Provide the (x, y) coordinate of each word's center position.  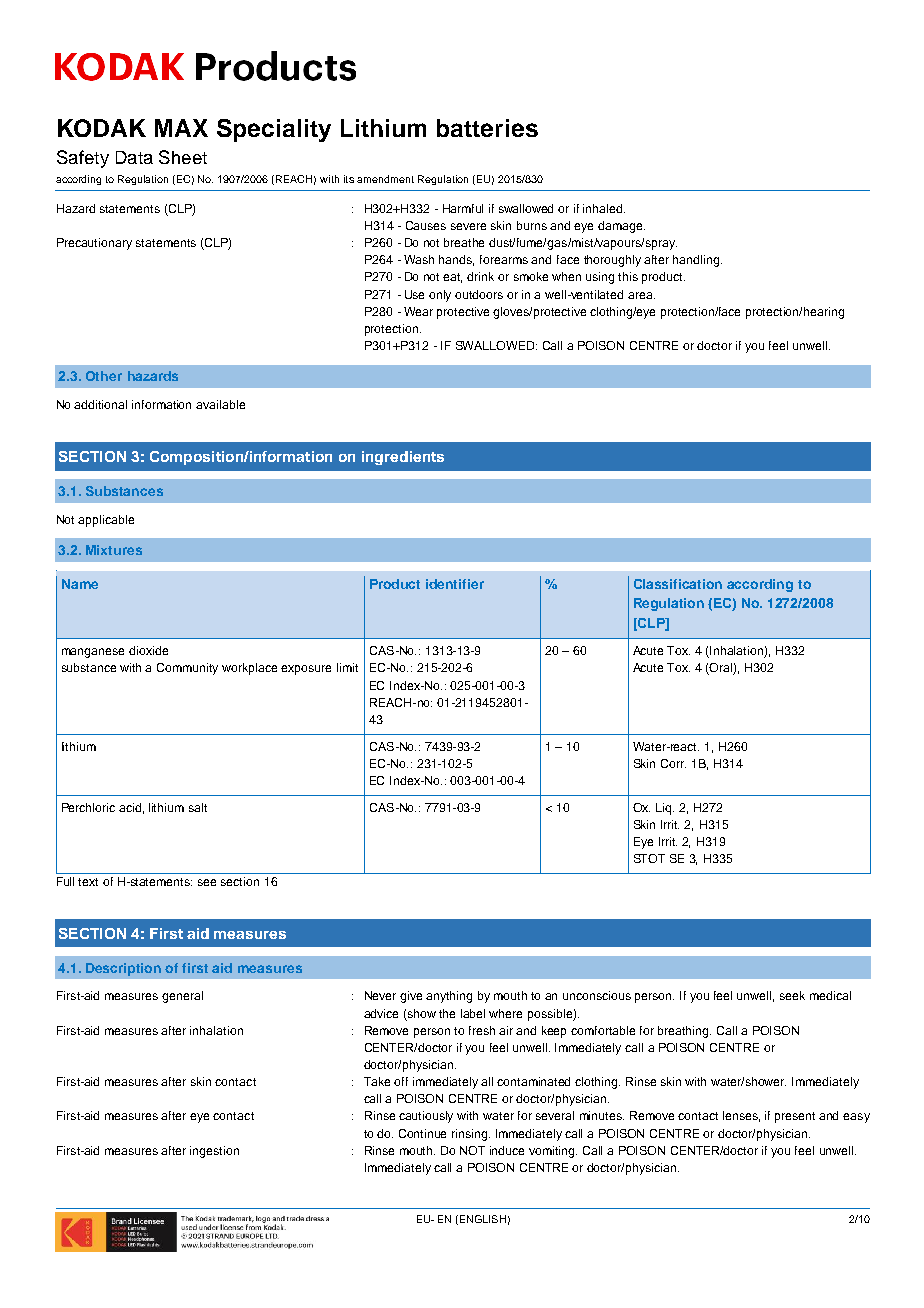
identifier (455, 584)
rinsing (471, 1135)
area (641, 295)
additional (100, 404)
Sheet (183, 157)
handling (697, 261)
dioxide (148, 650)
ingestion (214, 1152)
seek (792, 995)
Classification (678, 584)
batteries (487, 128)
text (88, 882)
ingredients (403, 458)
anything (449, 997)
